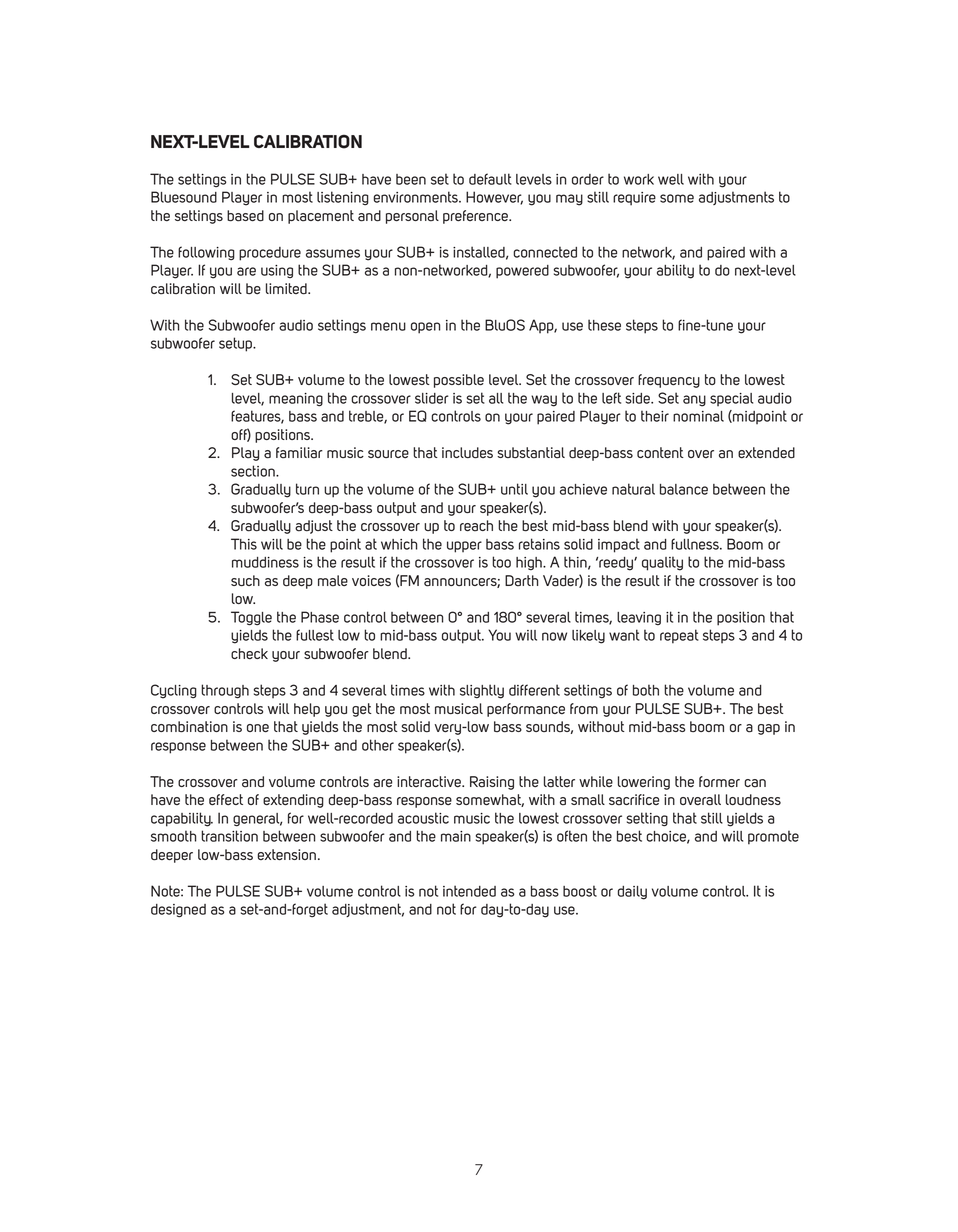 This page has width=958, height=1232. I want to click on fullness, so click(696, 544).
